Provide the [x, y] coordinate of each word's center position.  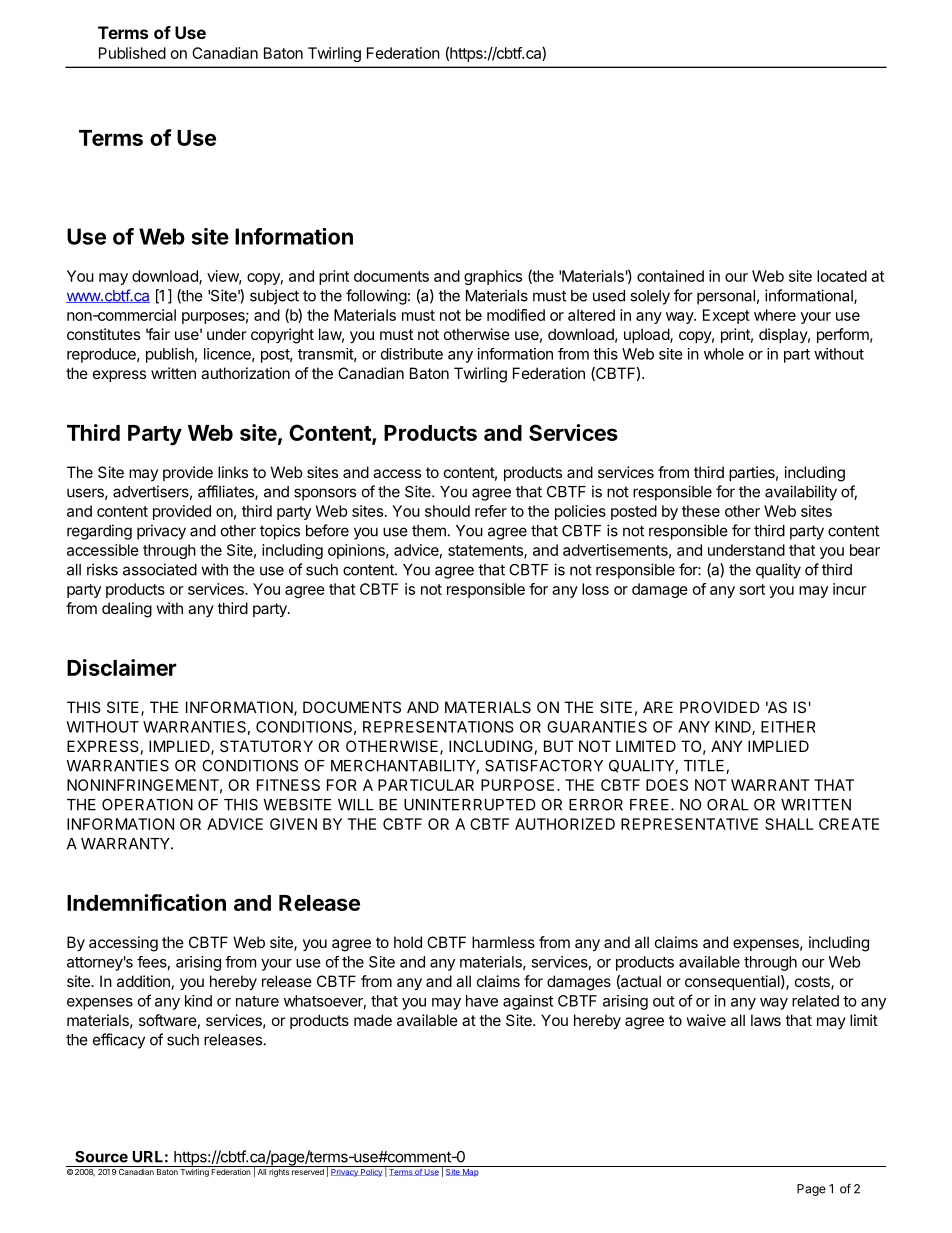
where [775, 315]
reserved [308, 1170]
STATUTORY [266, 746]
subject [274, 297]
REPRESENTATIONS [438, 727]
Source [101, 1157]
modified [516, 315]
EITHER [788, 727]
